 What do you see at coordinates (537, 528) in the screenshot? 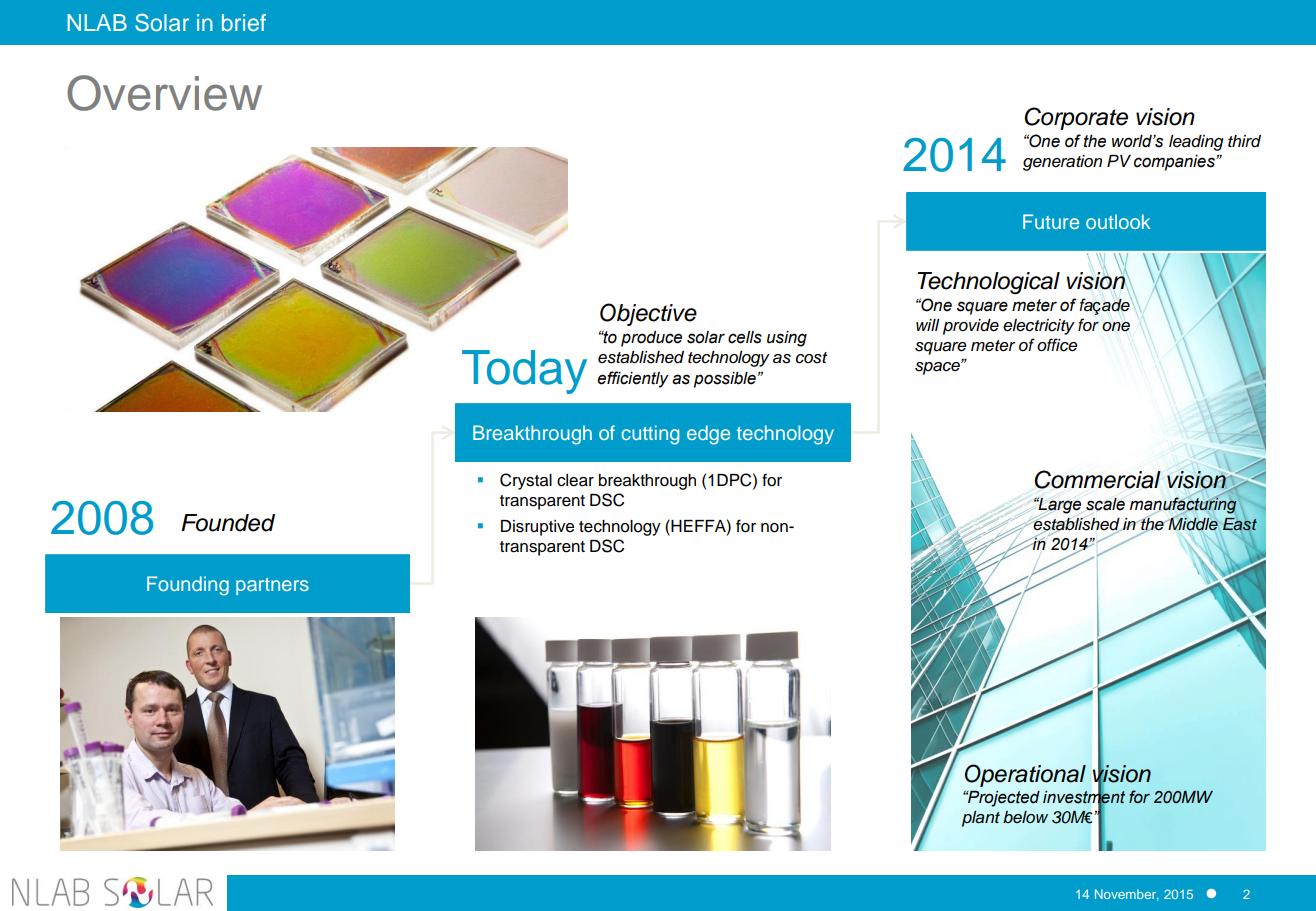
I see `Disruptive` at bounding box center [537, 528].
